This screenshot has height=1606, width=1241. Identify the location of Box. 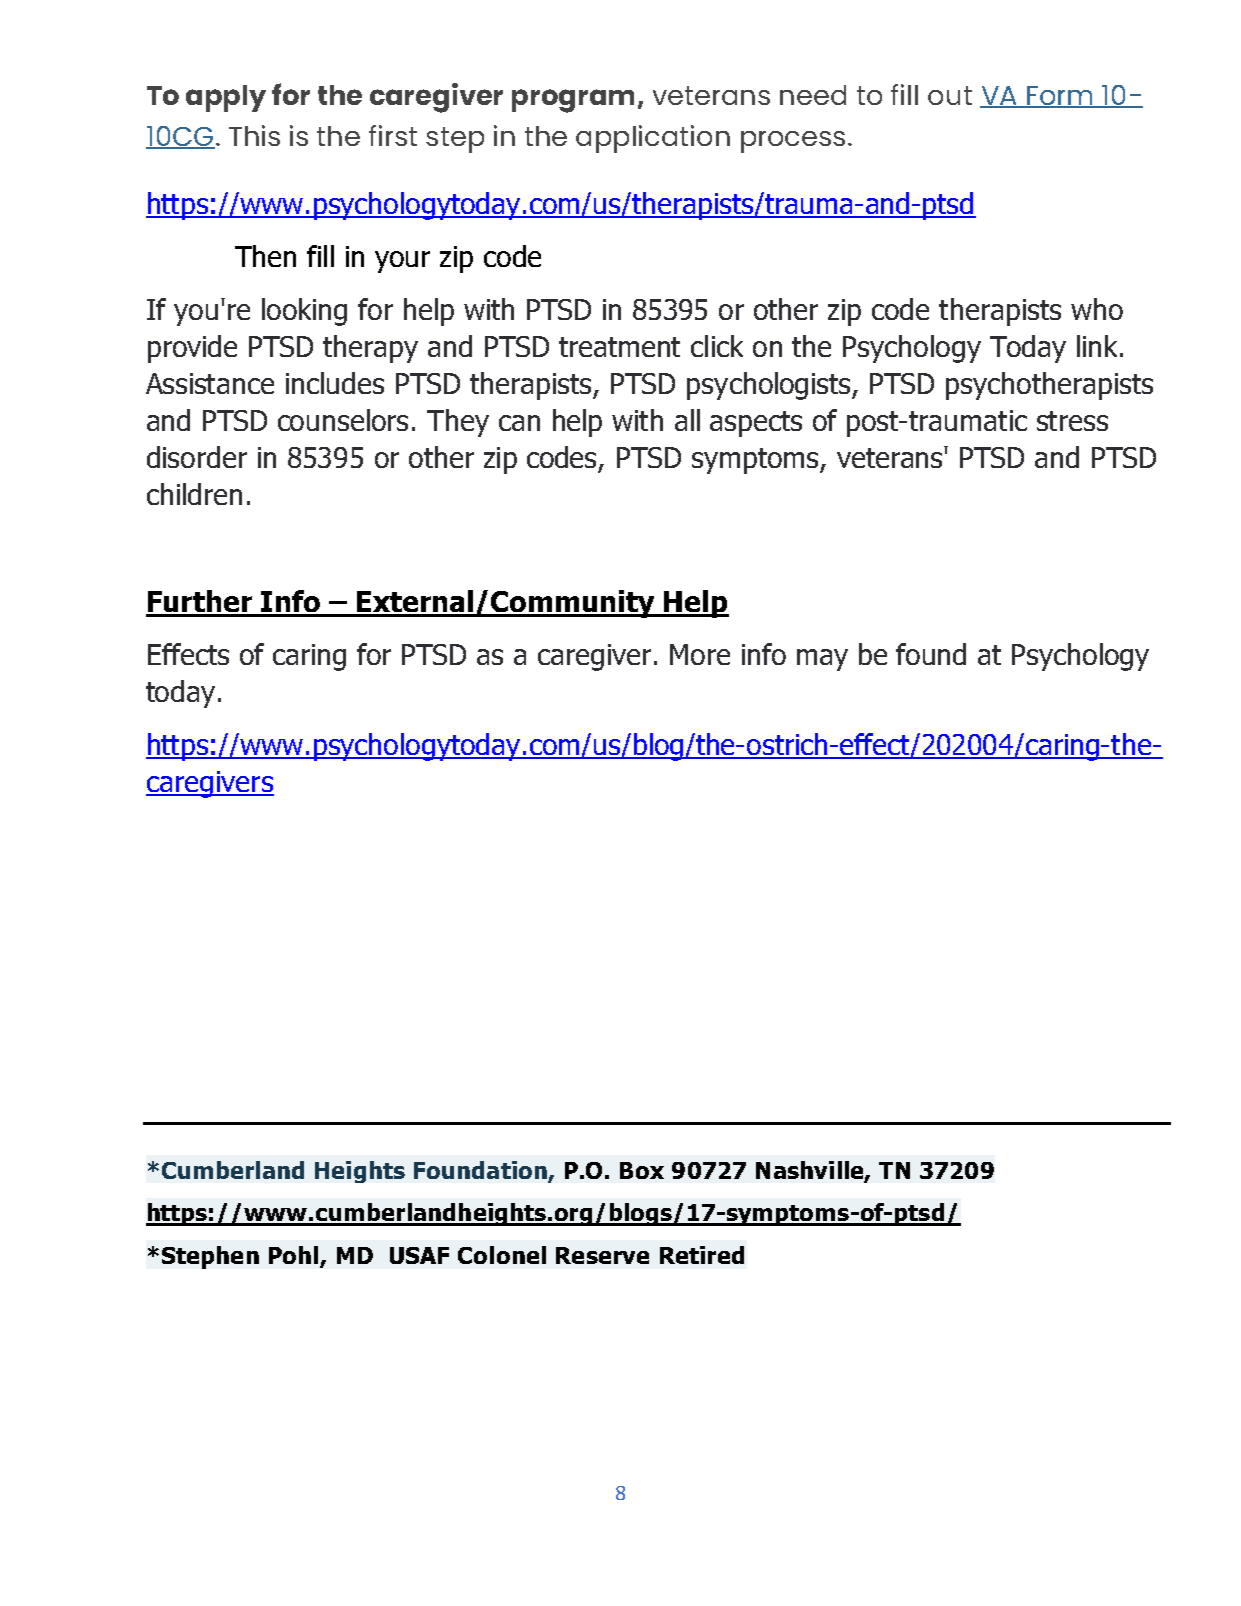
(642, 1170).
